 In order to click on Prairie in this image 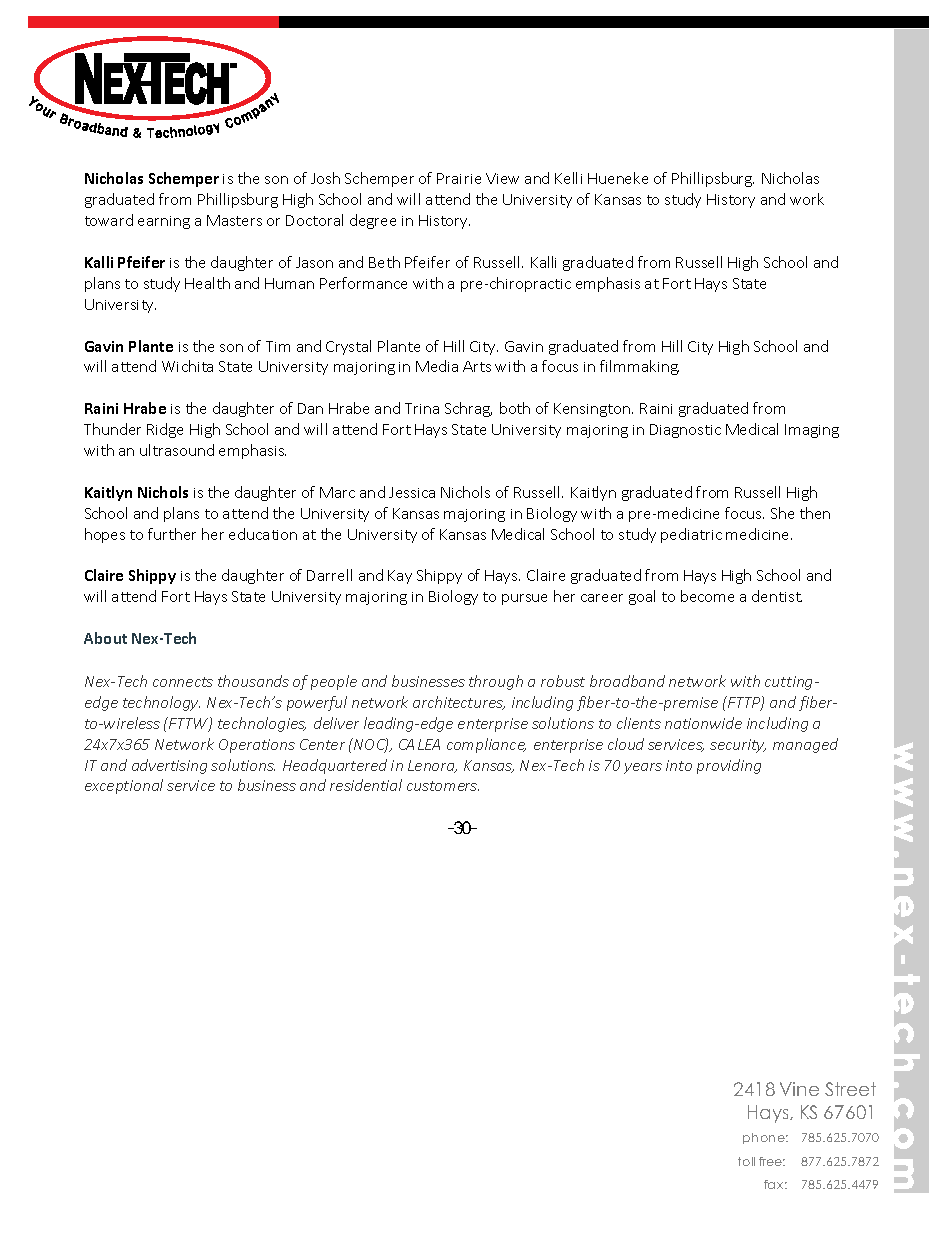, I will do `click(459, 178)`.
